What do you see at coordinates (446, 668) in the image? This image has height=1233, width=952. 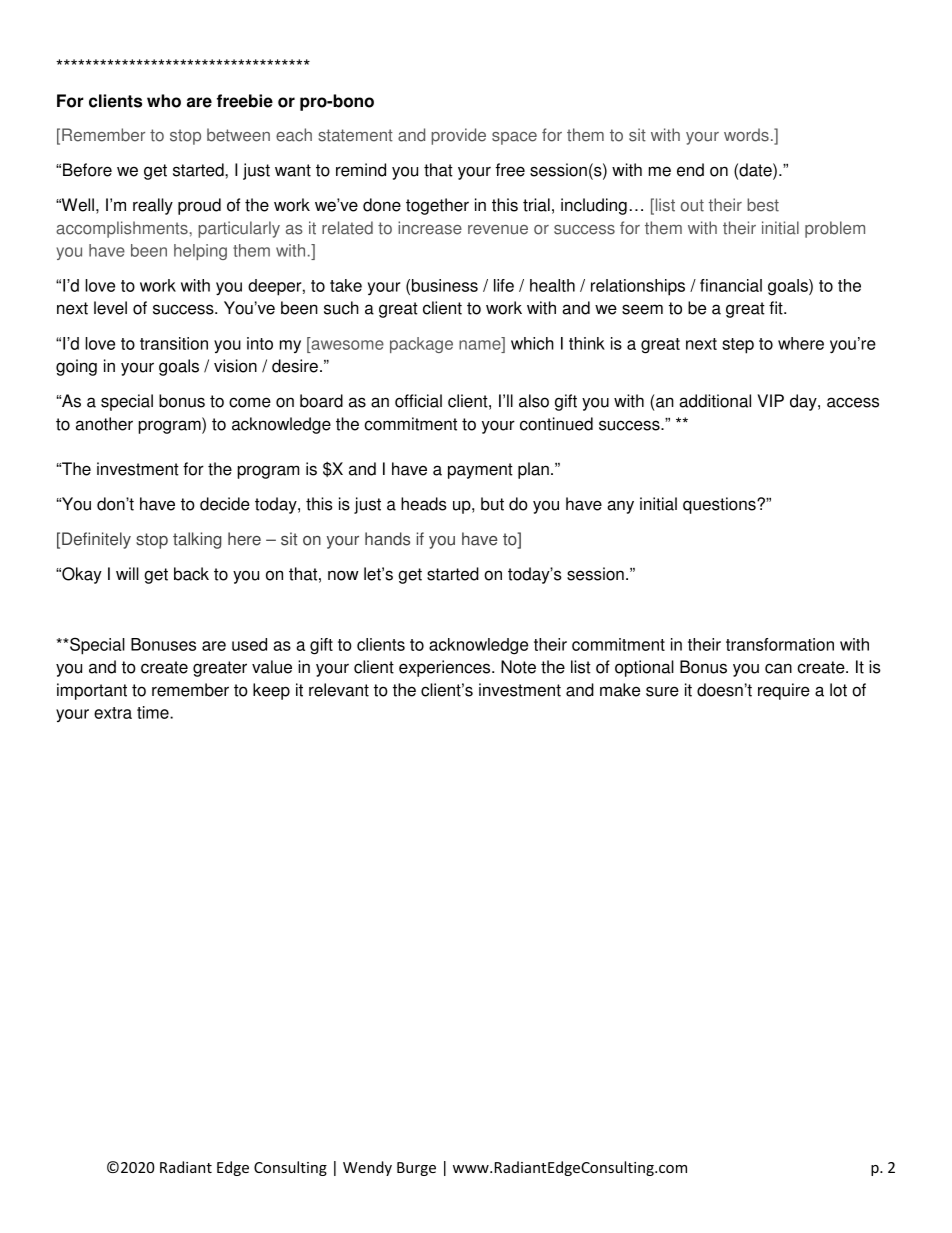 I see `experiences` at bounding box center [446, 668].
